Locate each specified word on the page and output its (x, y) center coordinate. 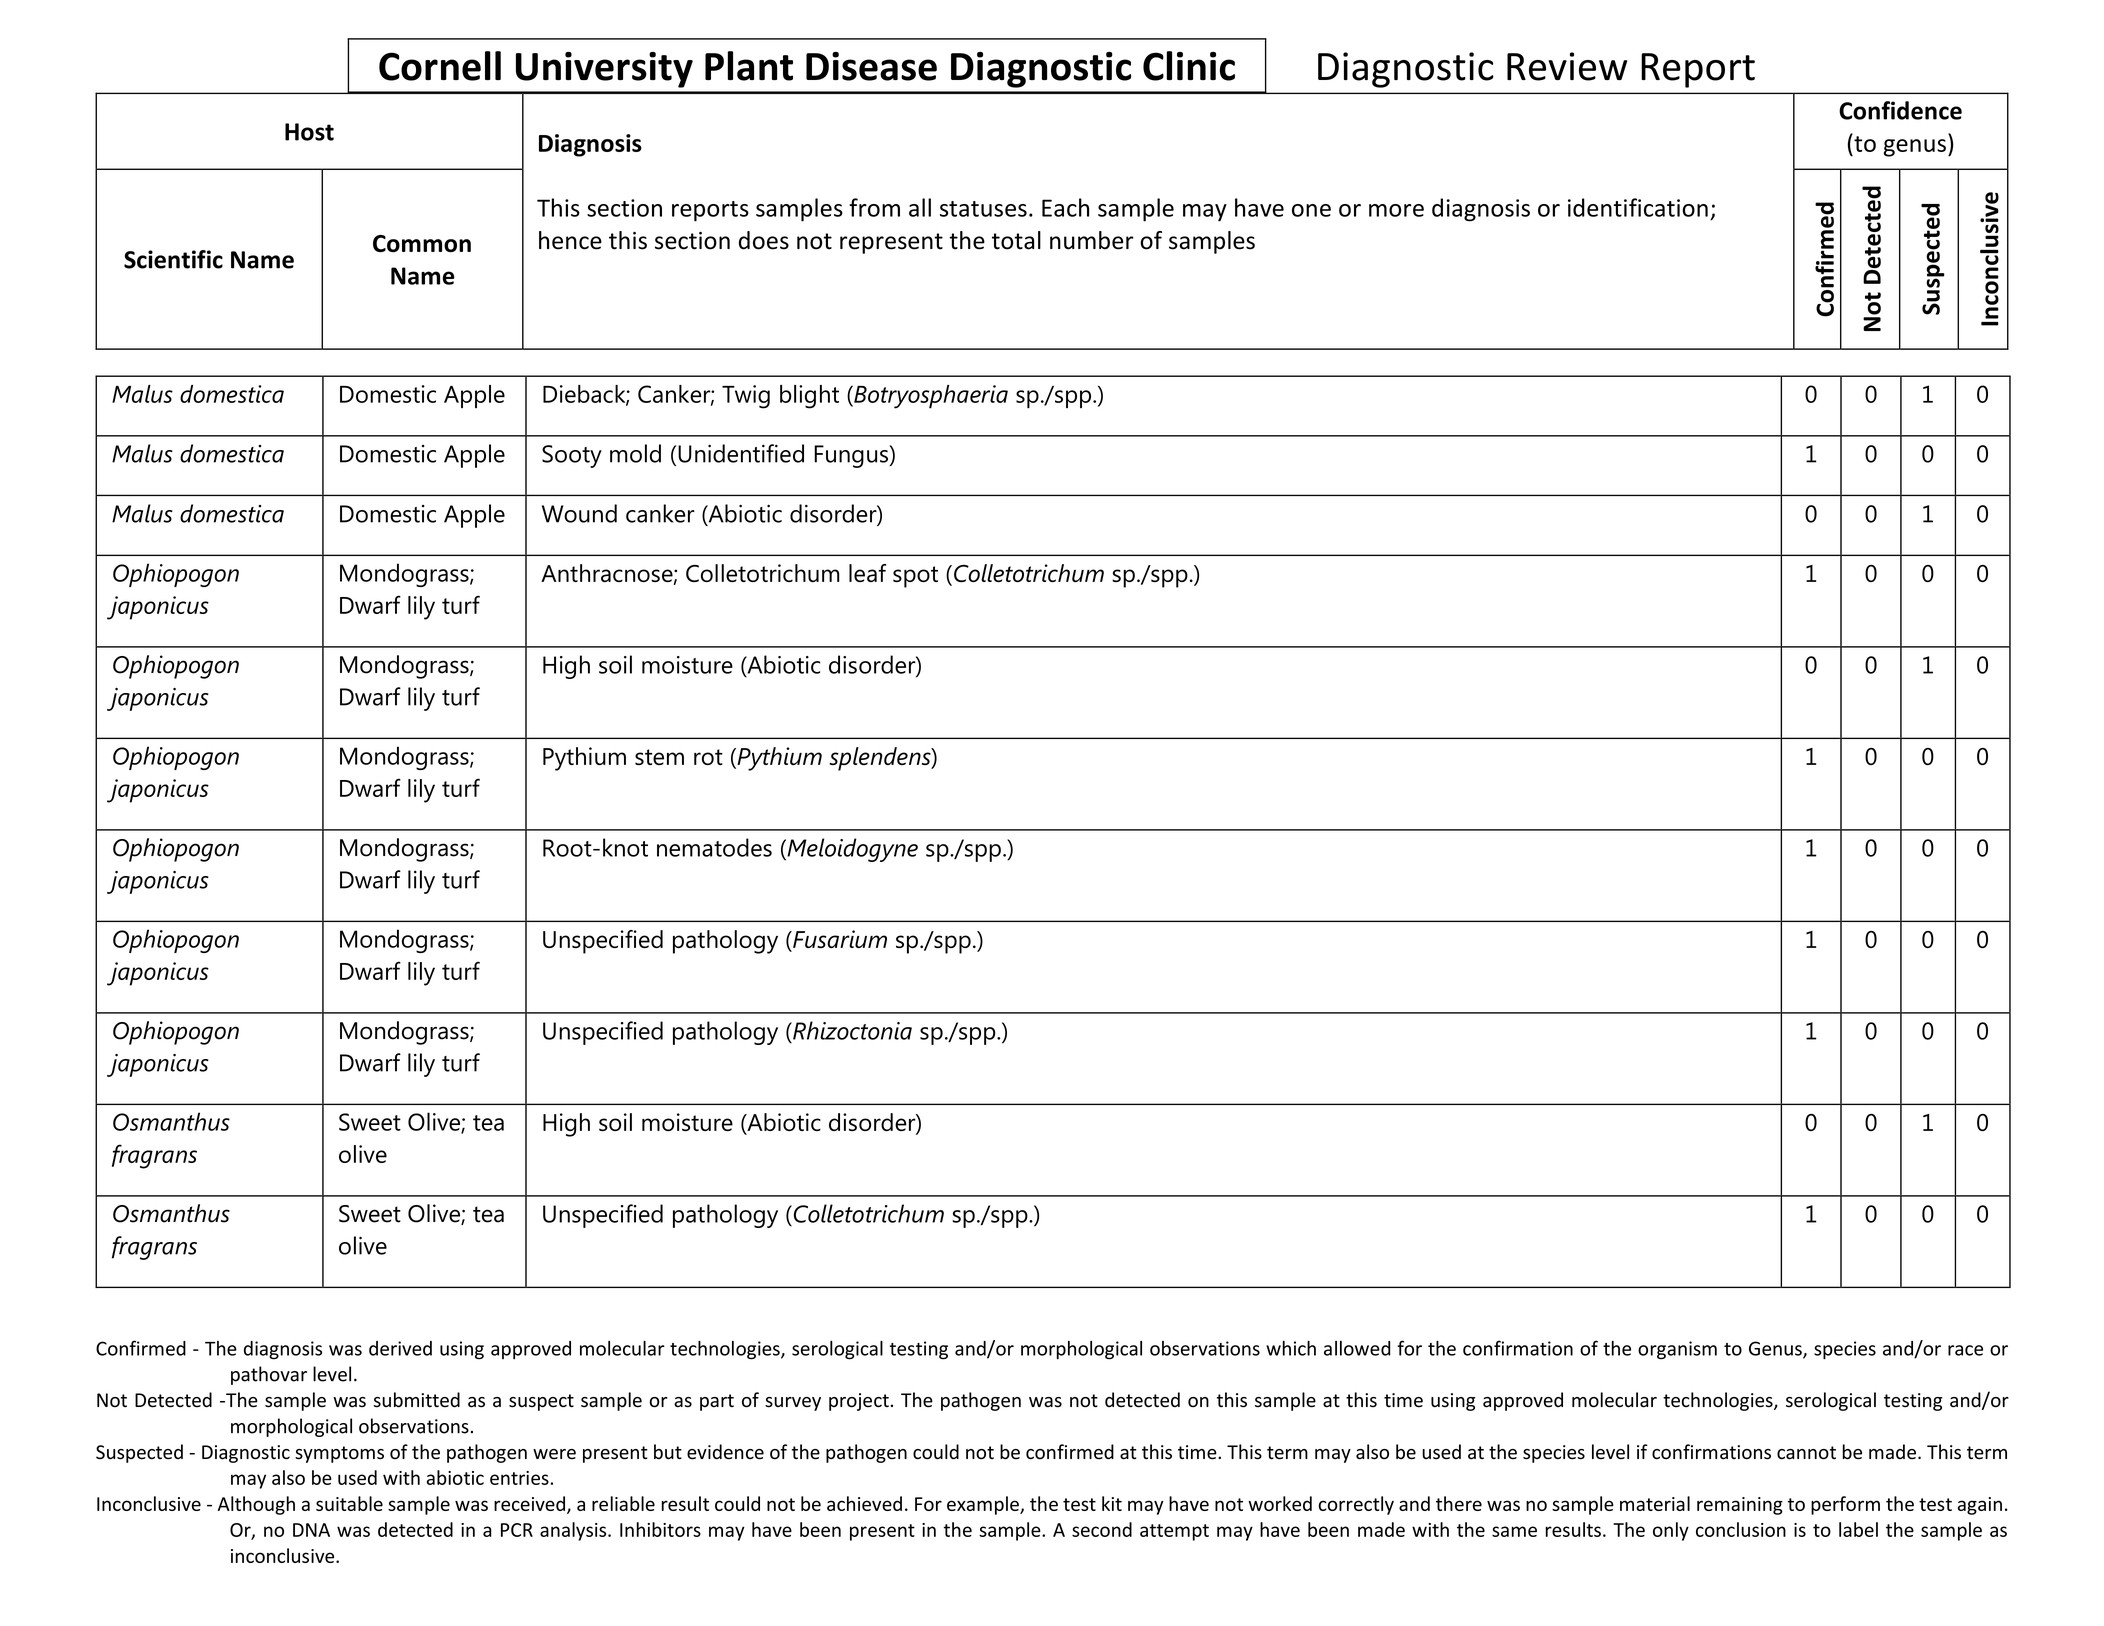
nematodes (714, 847)
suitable (349, 1503)
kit (1112, 1503)
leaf (867, 573)
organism (1677, 1350)
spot (915, 577)
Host (309, 132)
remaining (1740, 1506)
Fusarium (839, 939)
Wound (579, 513)
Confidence (1900, 110)
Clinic (1189, 66)
